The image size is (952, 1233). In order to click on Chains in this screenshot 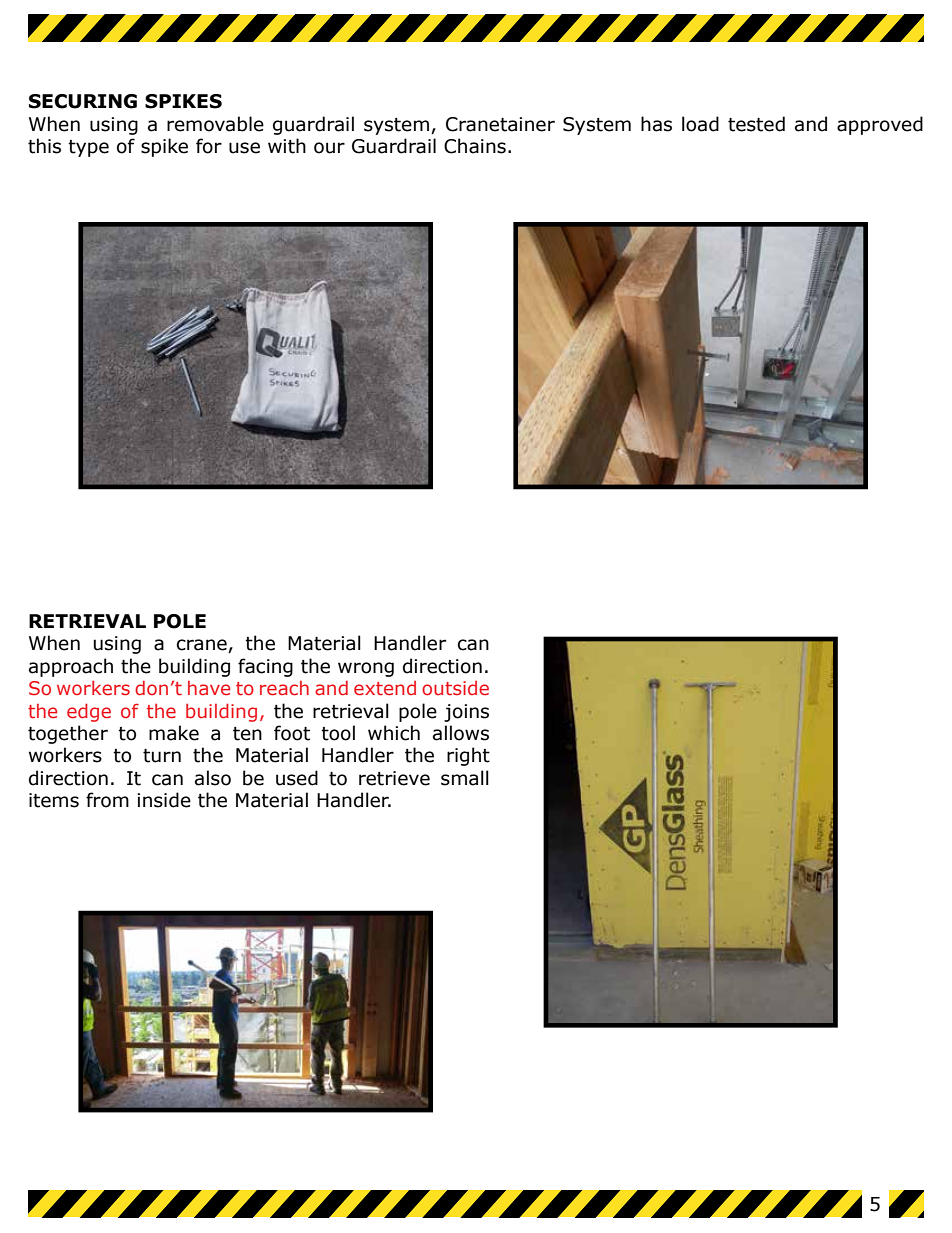, I will do `click(475, 146)`.
